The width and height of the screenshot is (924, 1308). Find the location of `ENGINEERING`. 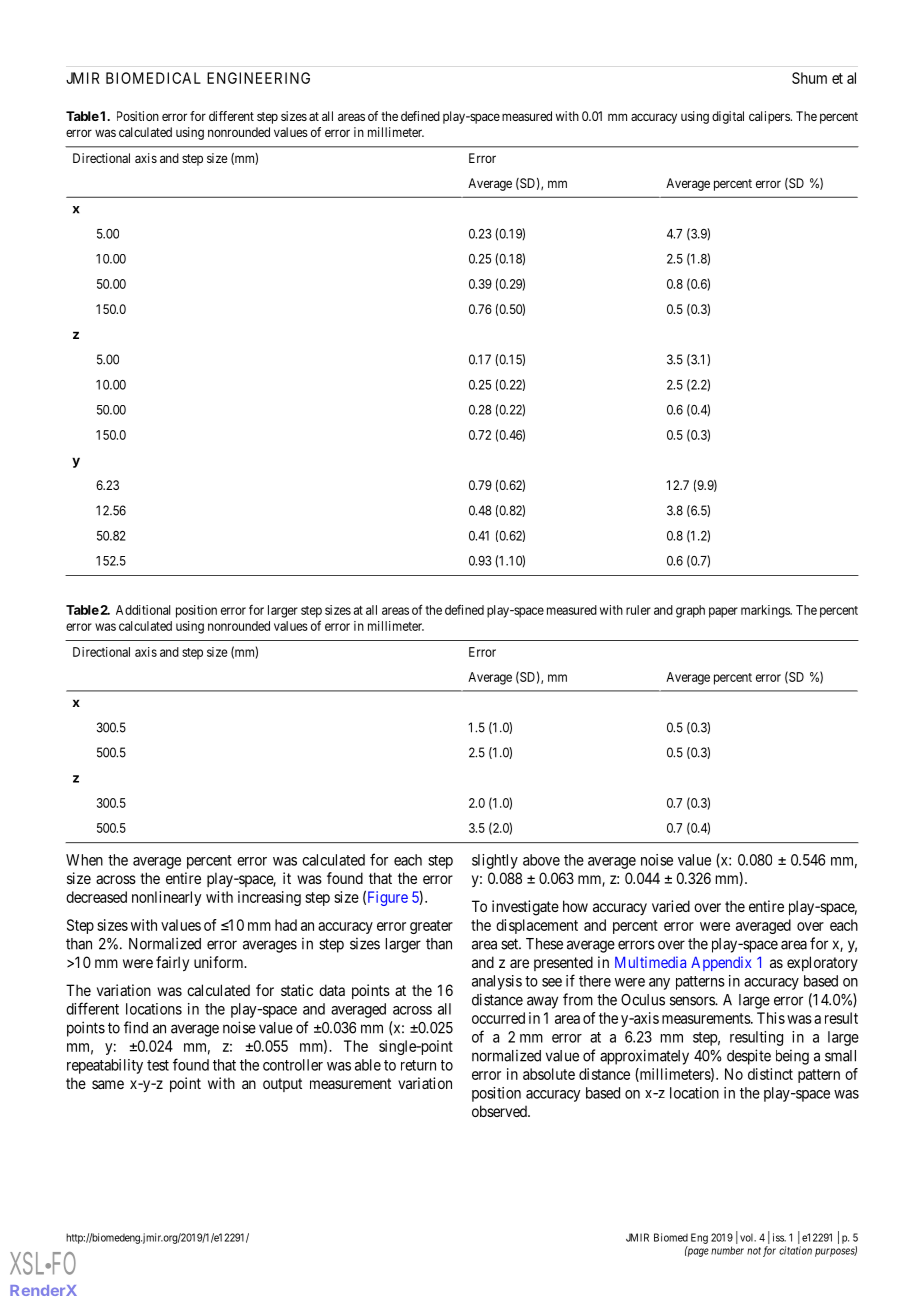

ENGINEERING is located at coordinates (258, 78).
